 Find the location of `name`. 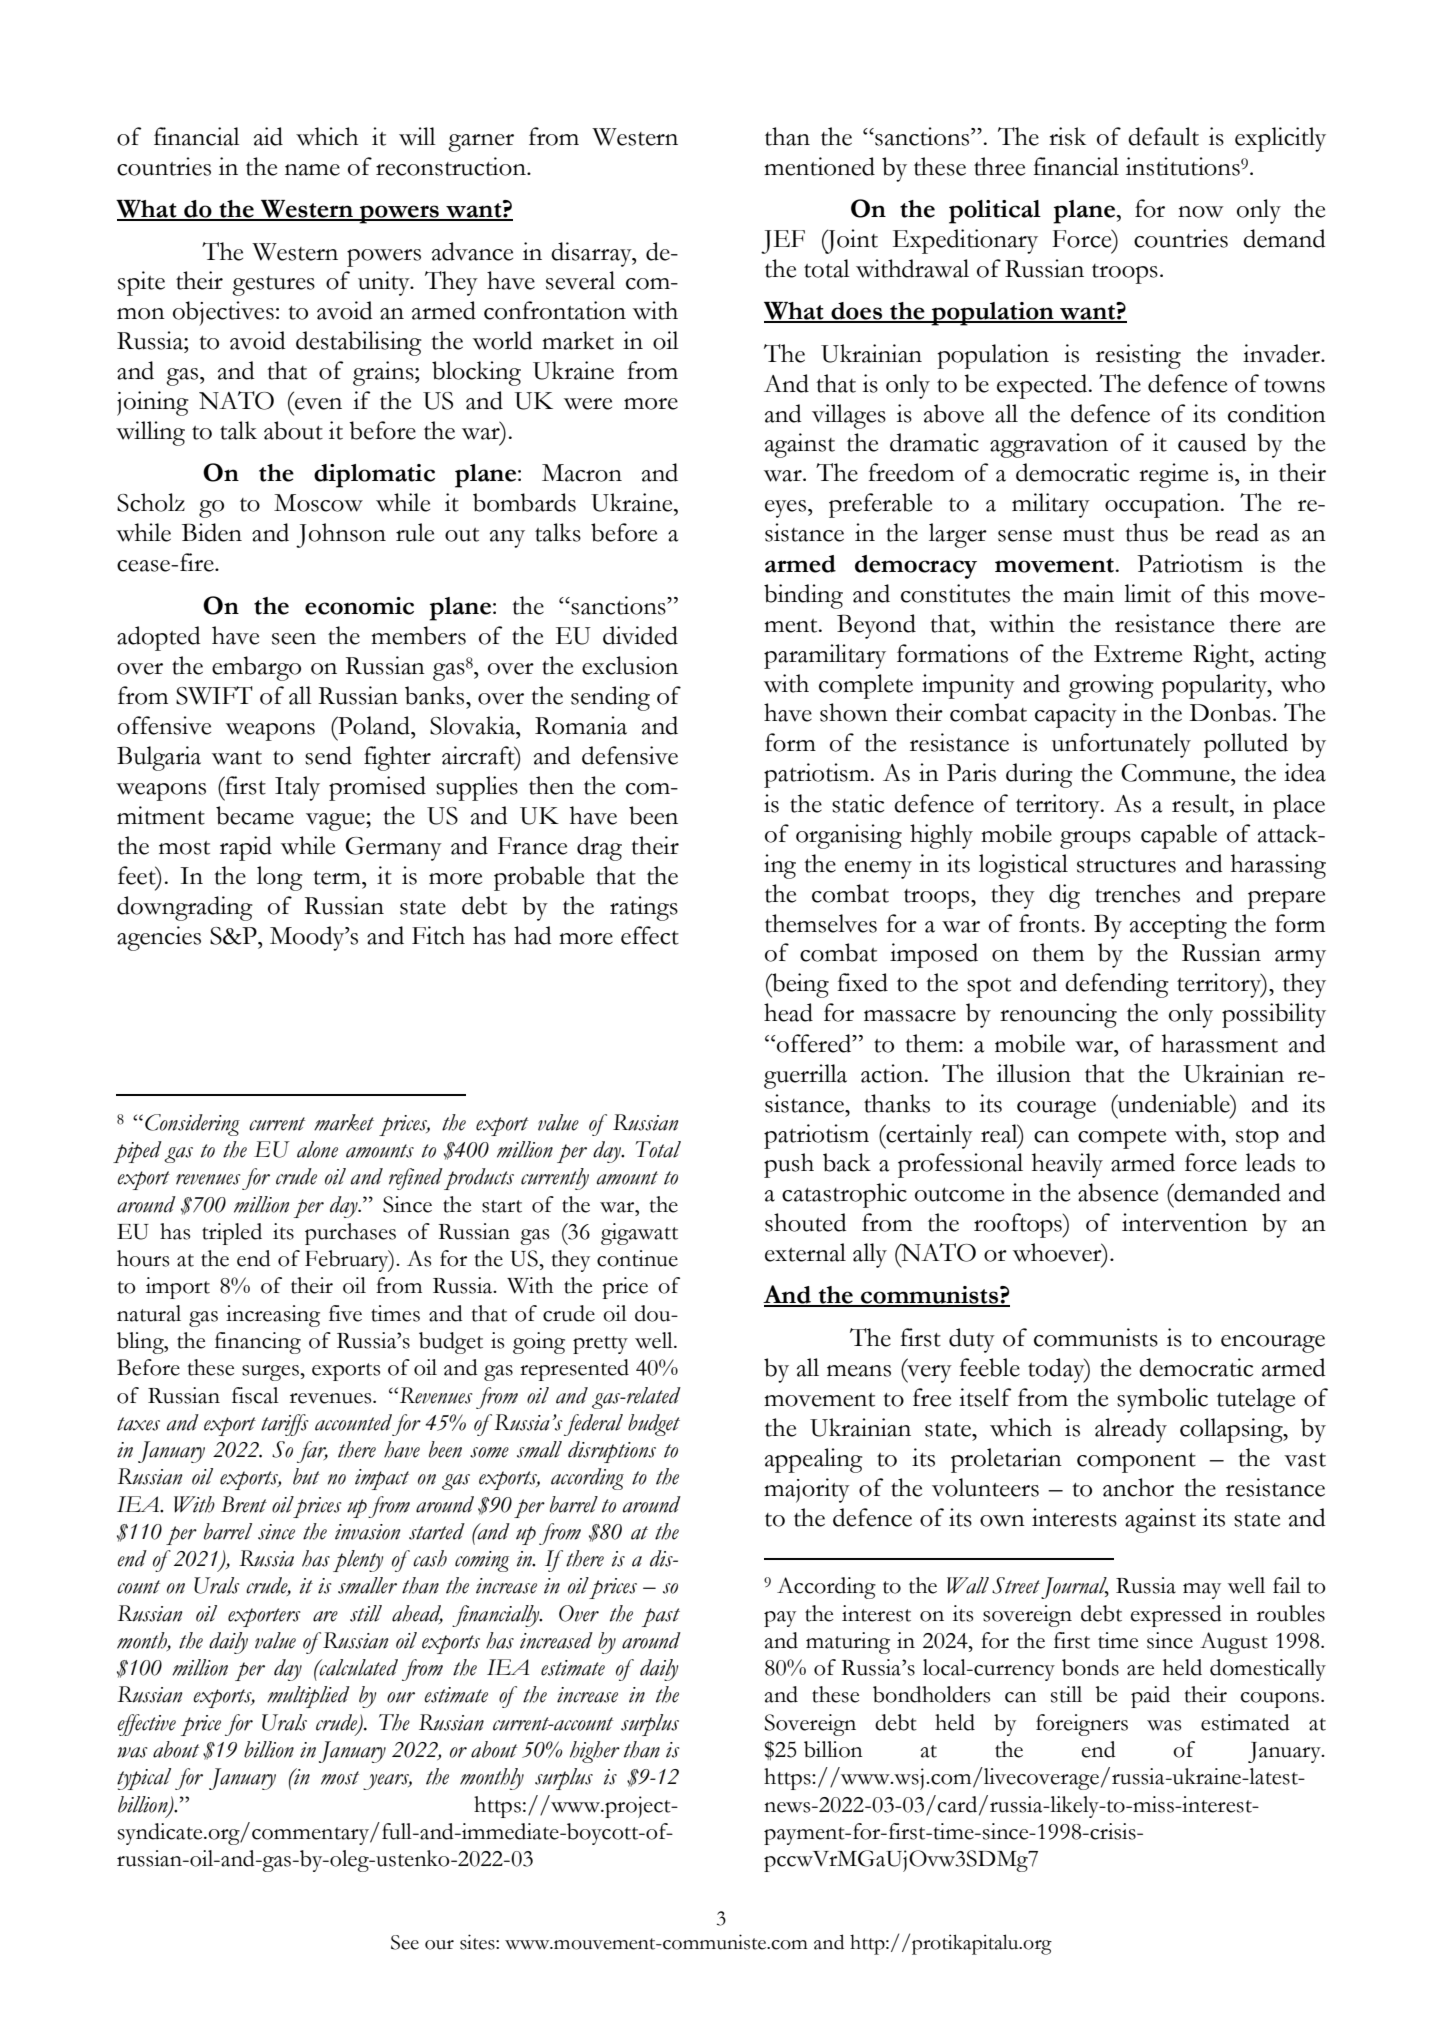

name is located at coordinates (312, 170).
